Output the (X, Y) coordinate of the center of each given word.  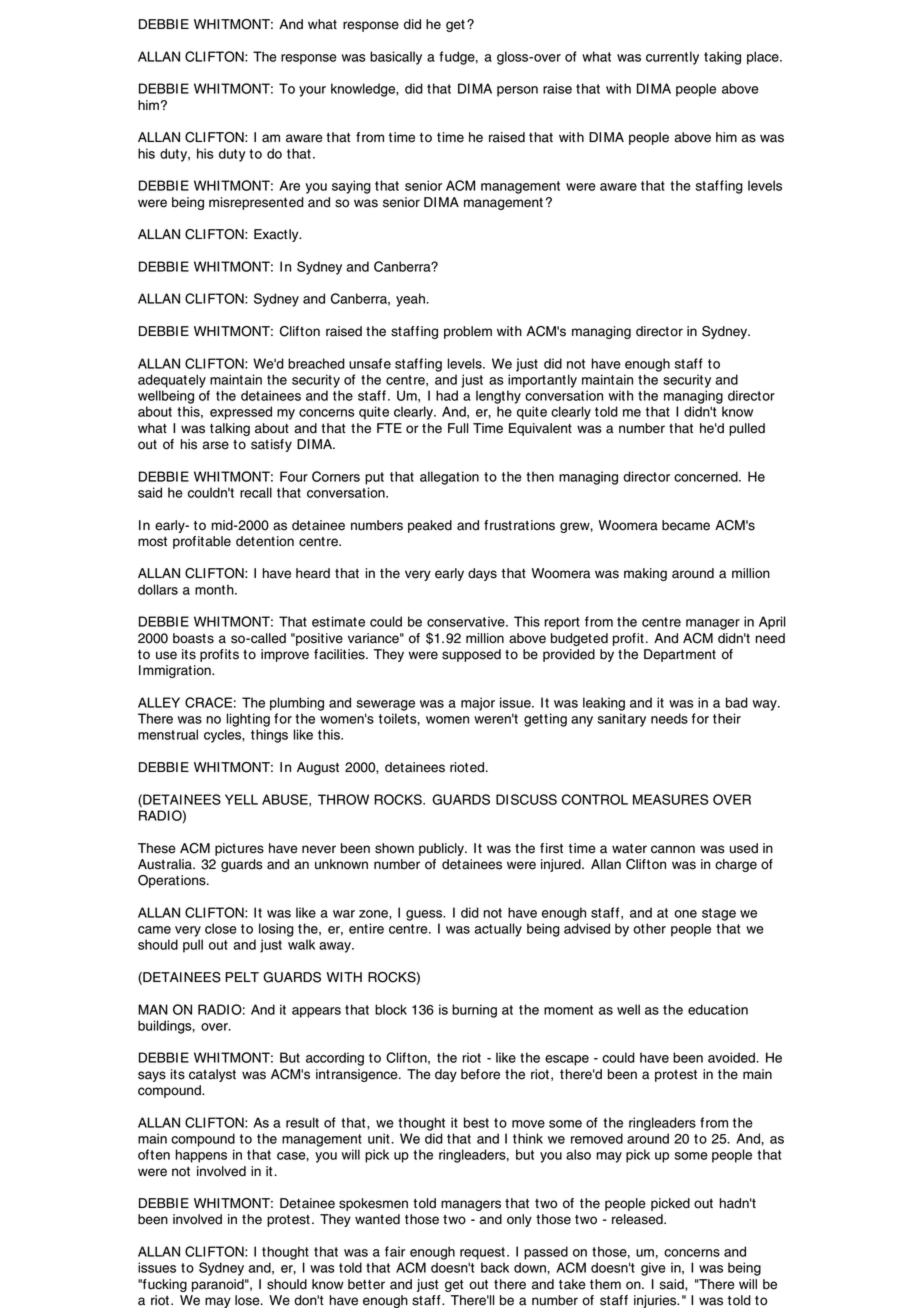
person (517, 91)
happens (201, 1156)
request (482, 1253)
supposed (471, 655)
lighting (248, 720)
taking (722, 58)
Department (680, 655)
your (312, 91)
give (653, 1269)
